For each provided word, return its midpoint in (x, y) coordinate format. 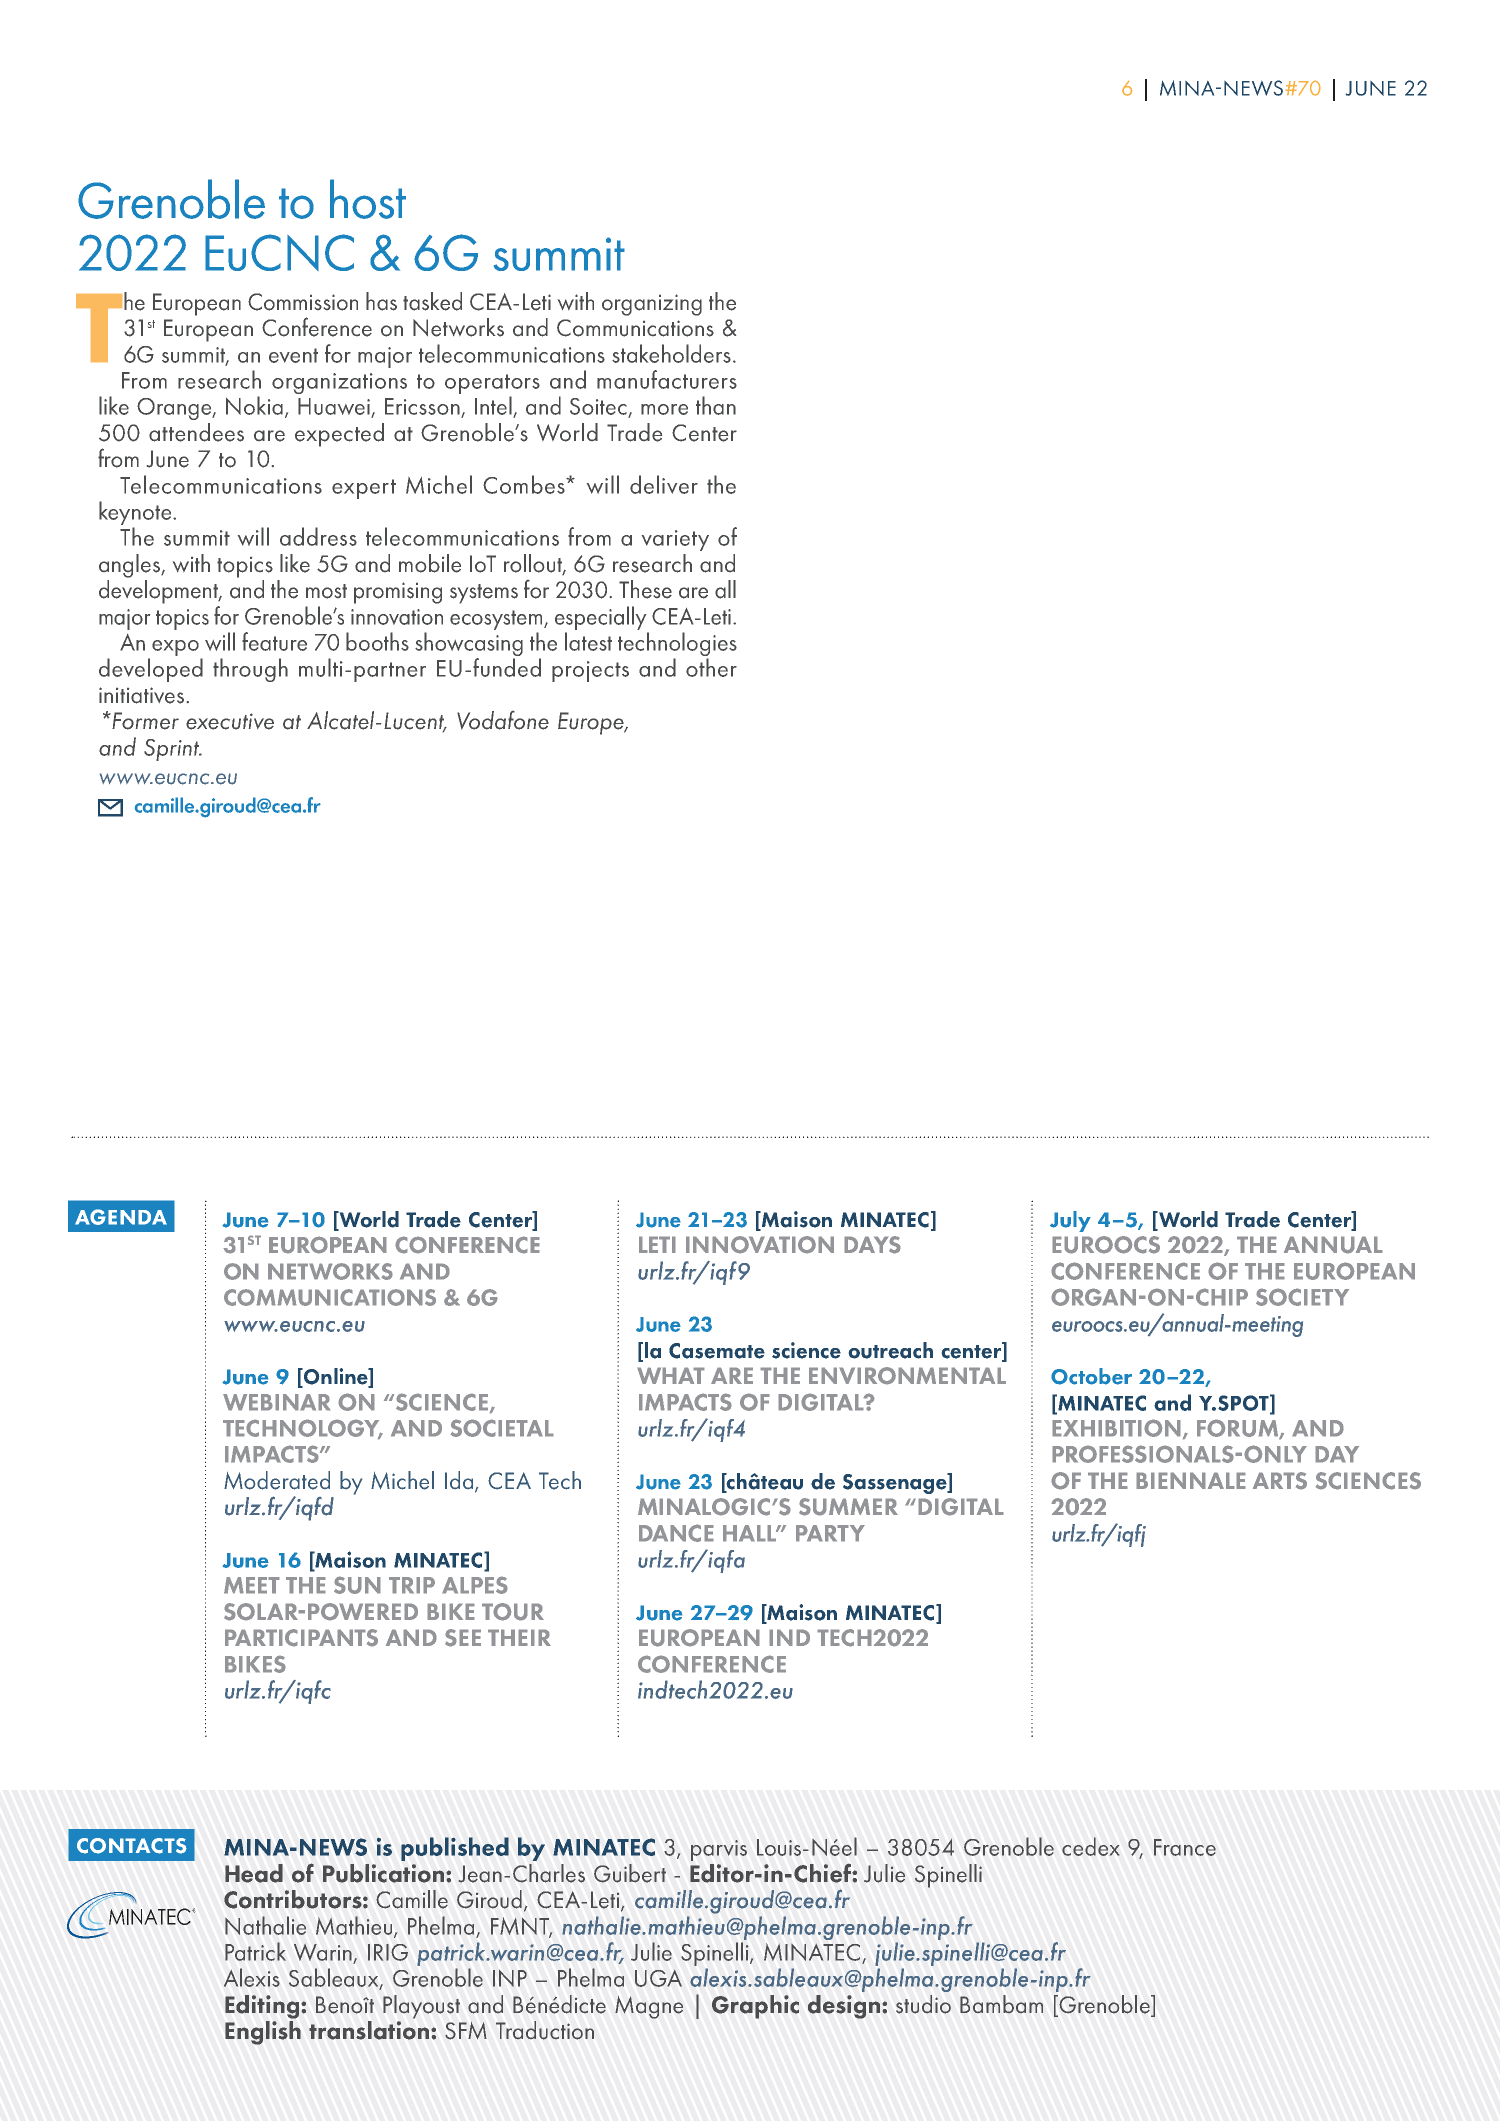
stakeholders (671, 353)
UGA (658, 1978)
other (711, 667)
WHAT (671, 1375)
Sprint (172, 750)
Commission (303, 302)
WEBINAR (277, 1402)
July (1070, 1221)
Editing (263, 2007)
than (716, 405)
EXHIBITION (1118, 1429)
